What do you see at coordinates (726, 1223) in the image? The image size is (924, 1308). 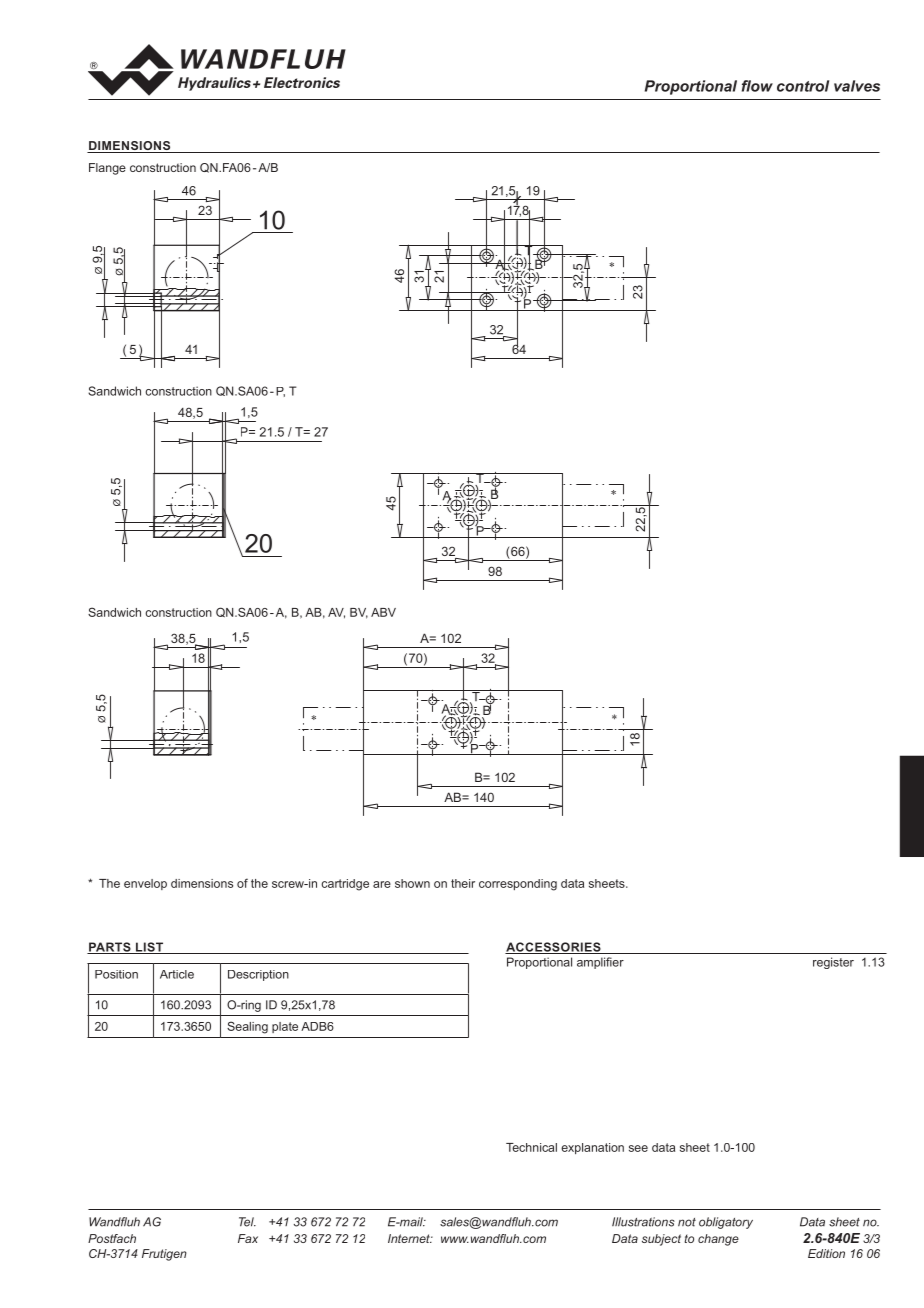 I see `obligatory` at bounding box center [726, 1223].
